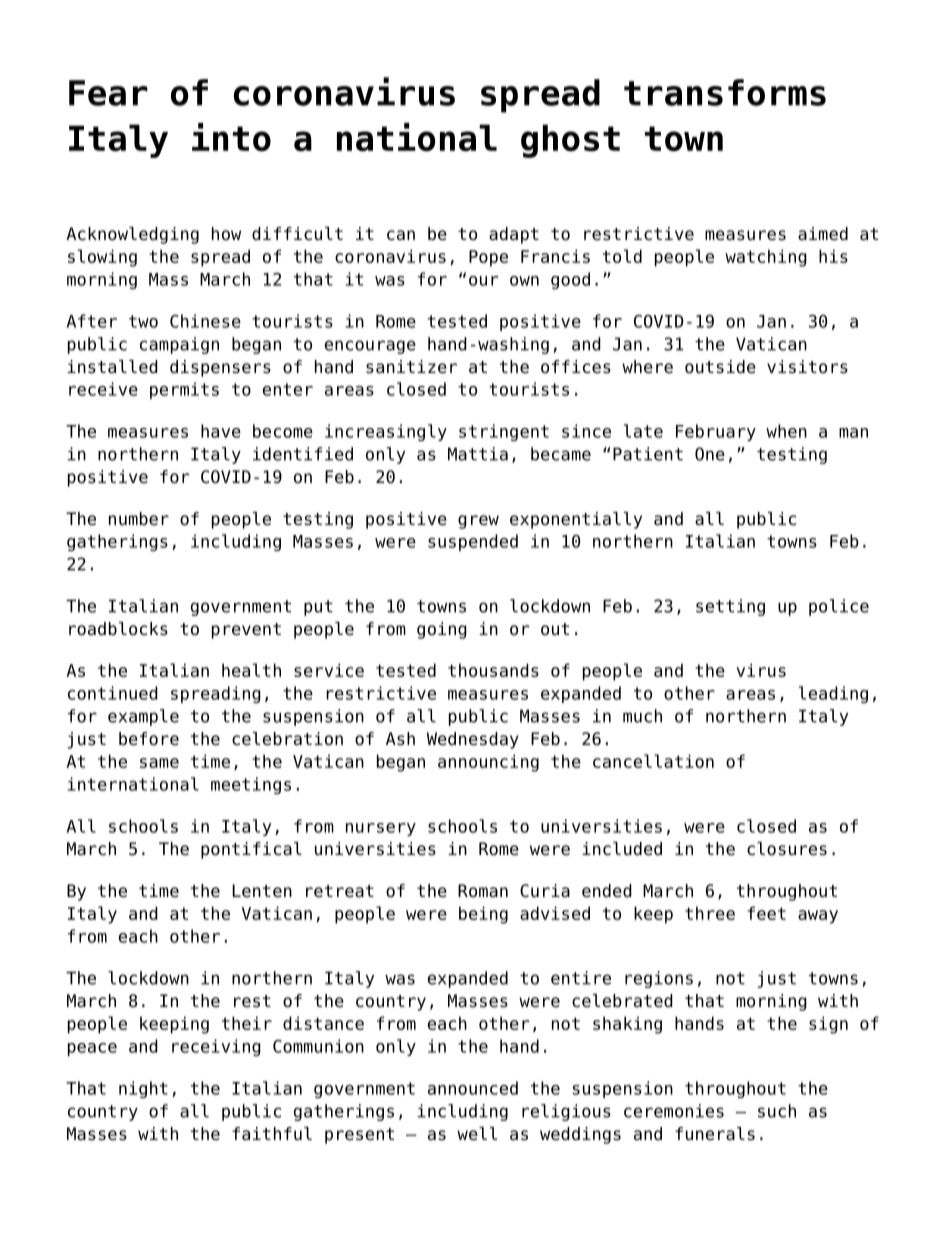 The width and height of the screenshot is (952, 1233). Describe the element at coordinates (570, 141) in the screenshot. I see `ghost` at that location.
